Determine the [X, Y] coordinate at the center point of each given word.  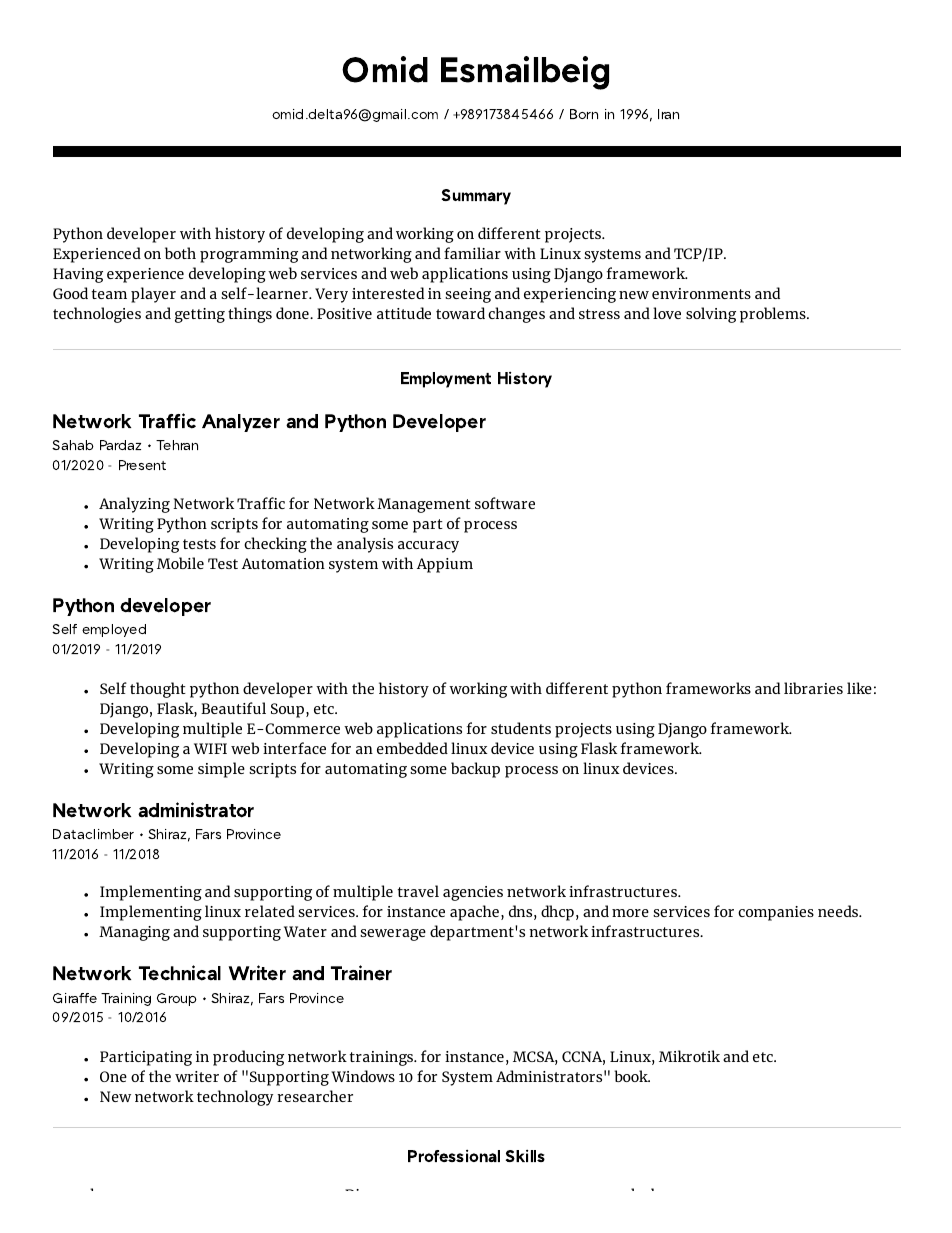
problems [774, 315]
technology [235, 1098]
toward [460, 313]
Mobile [180, 563]
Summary [476, 197]
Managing [134, 933]
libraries [813, 688]
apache [474, 913]
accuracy [428, 547]
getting [200, 315]
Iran [668, 114]
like [859, 688]
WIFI [210, 748]
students [521, 728]
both [180, 253]
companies [776, 913]
